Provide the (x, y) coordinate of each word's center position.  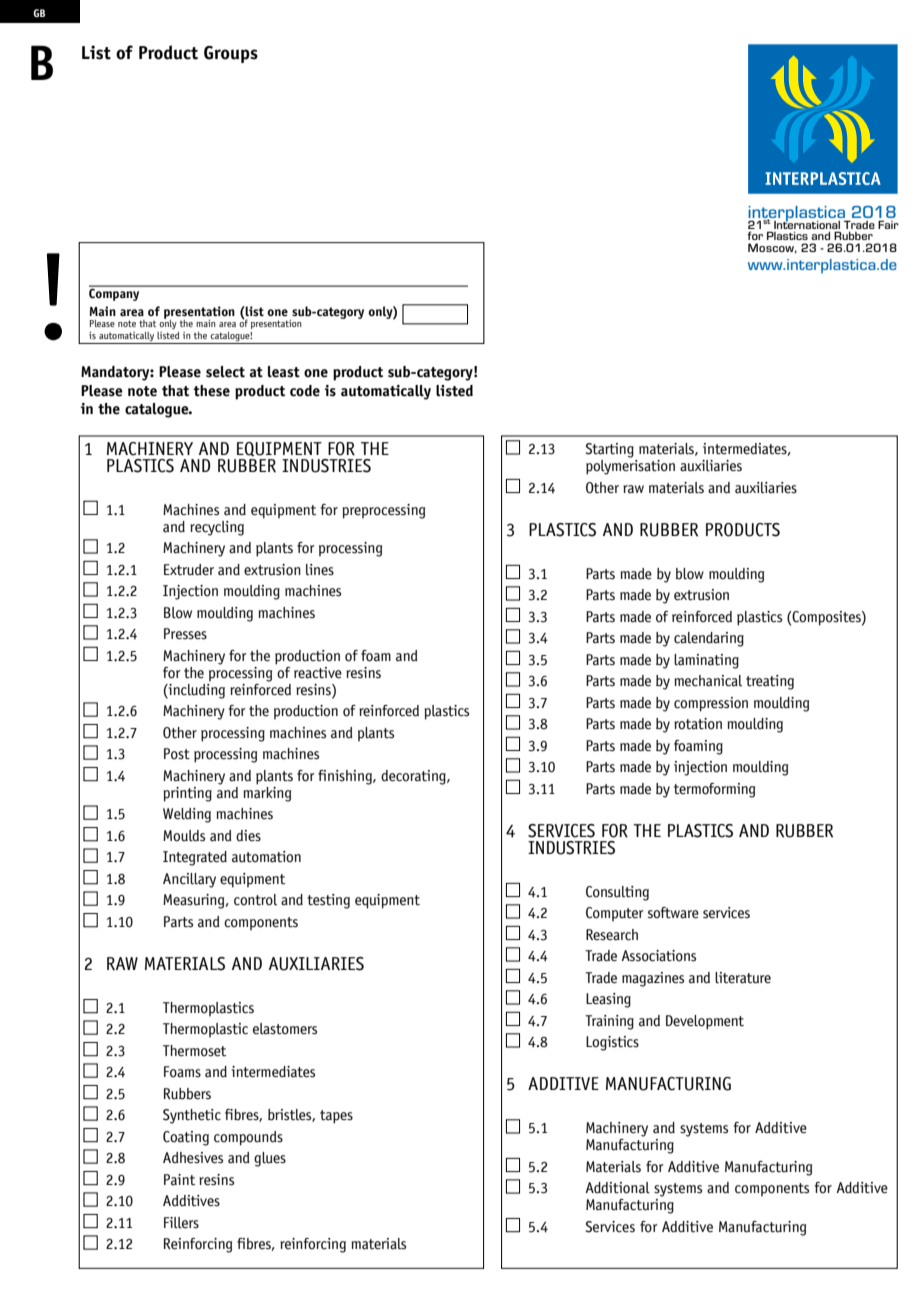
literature (743, 978)
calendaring (709, 639)
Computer (615, 914)
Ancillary (189, 880)
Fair (888, 224)
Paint (179, 1180)
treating (770, 682)
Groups (231, 54)
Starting (610, 450)
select (225, 372)
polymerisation (630, 467)
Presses (185, 634)
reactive (318, 673)
